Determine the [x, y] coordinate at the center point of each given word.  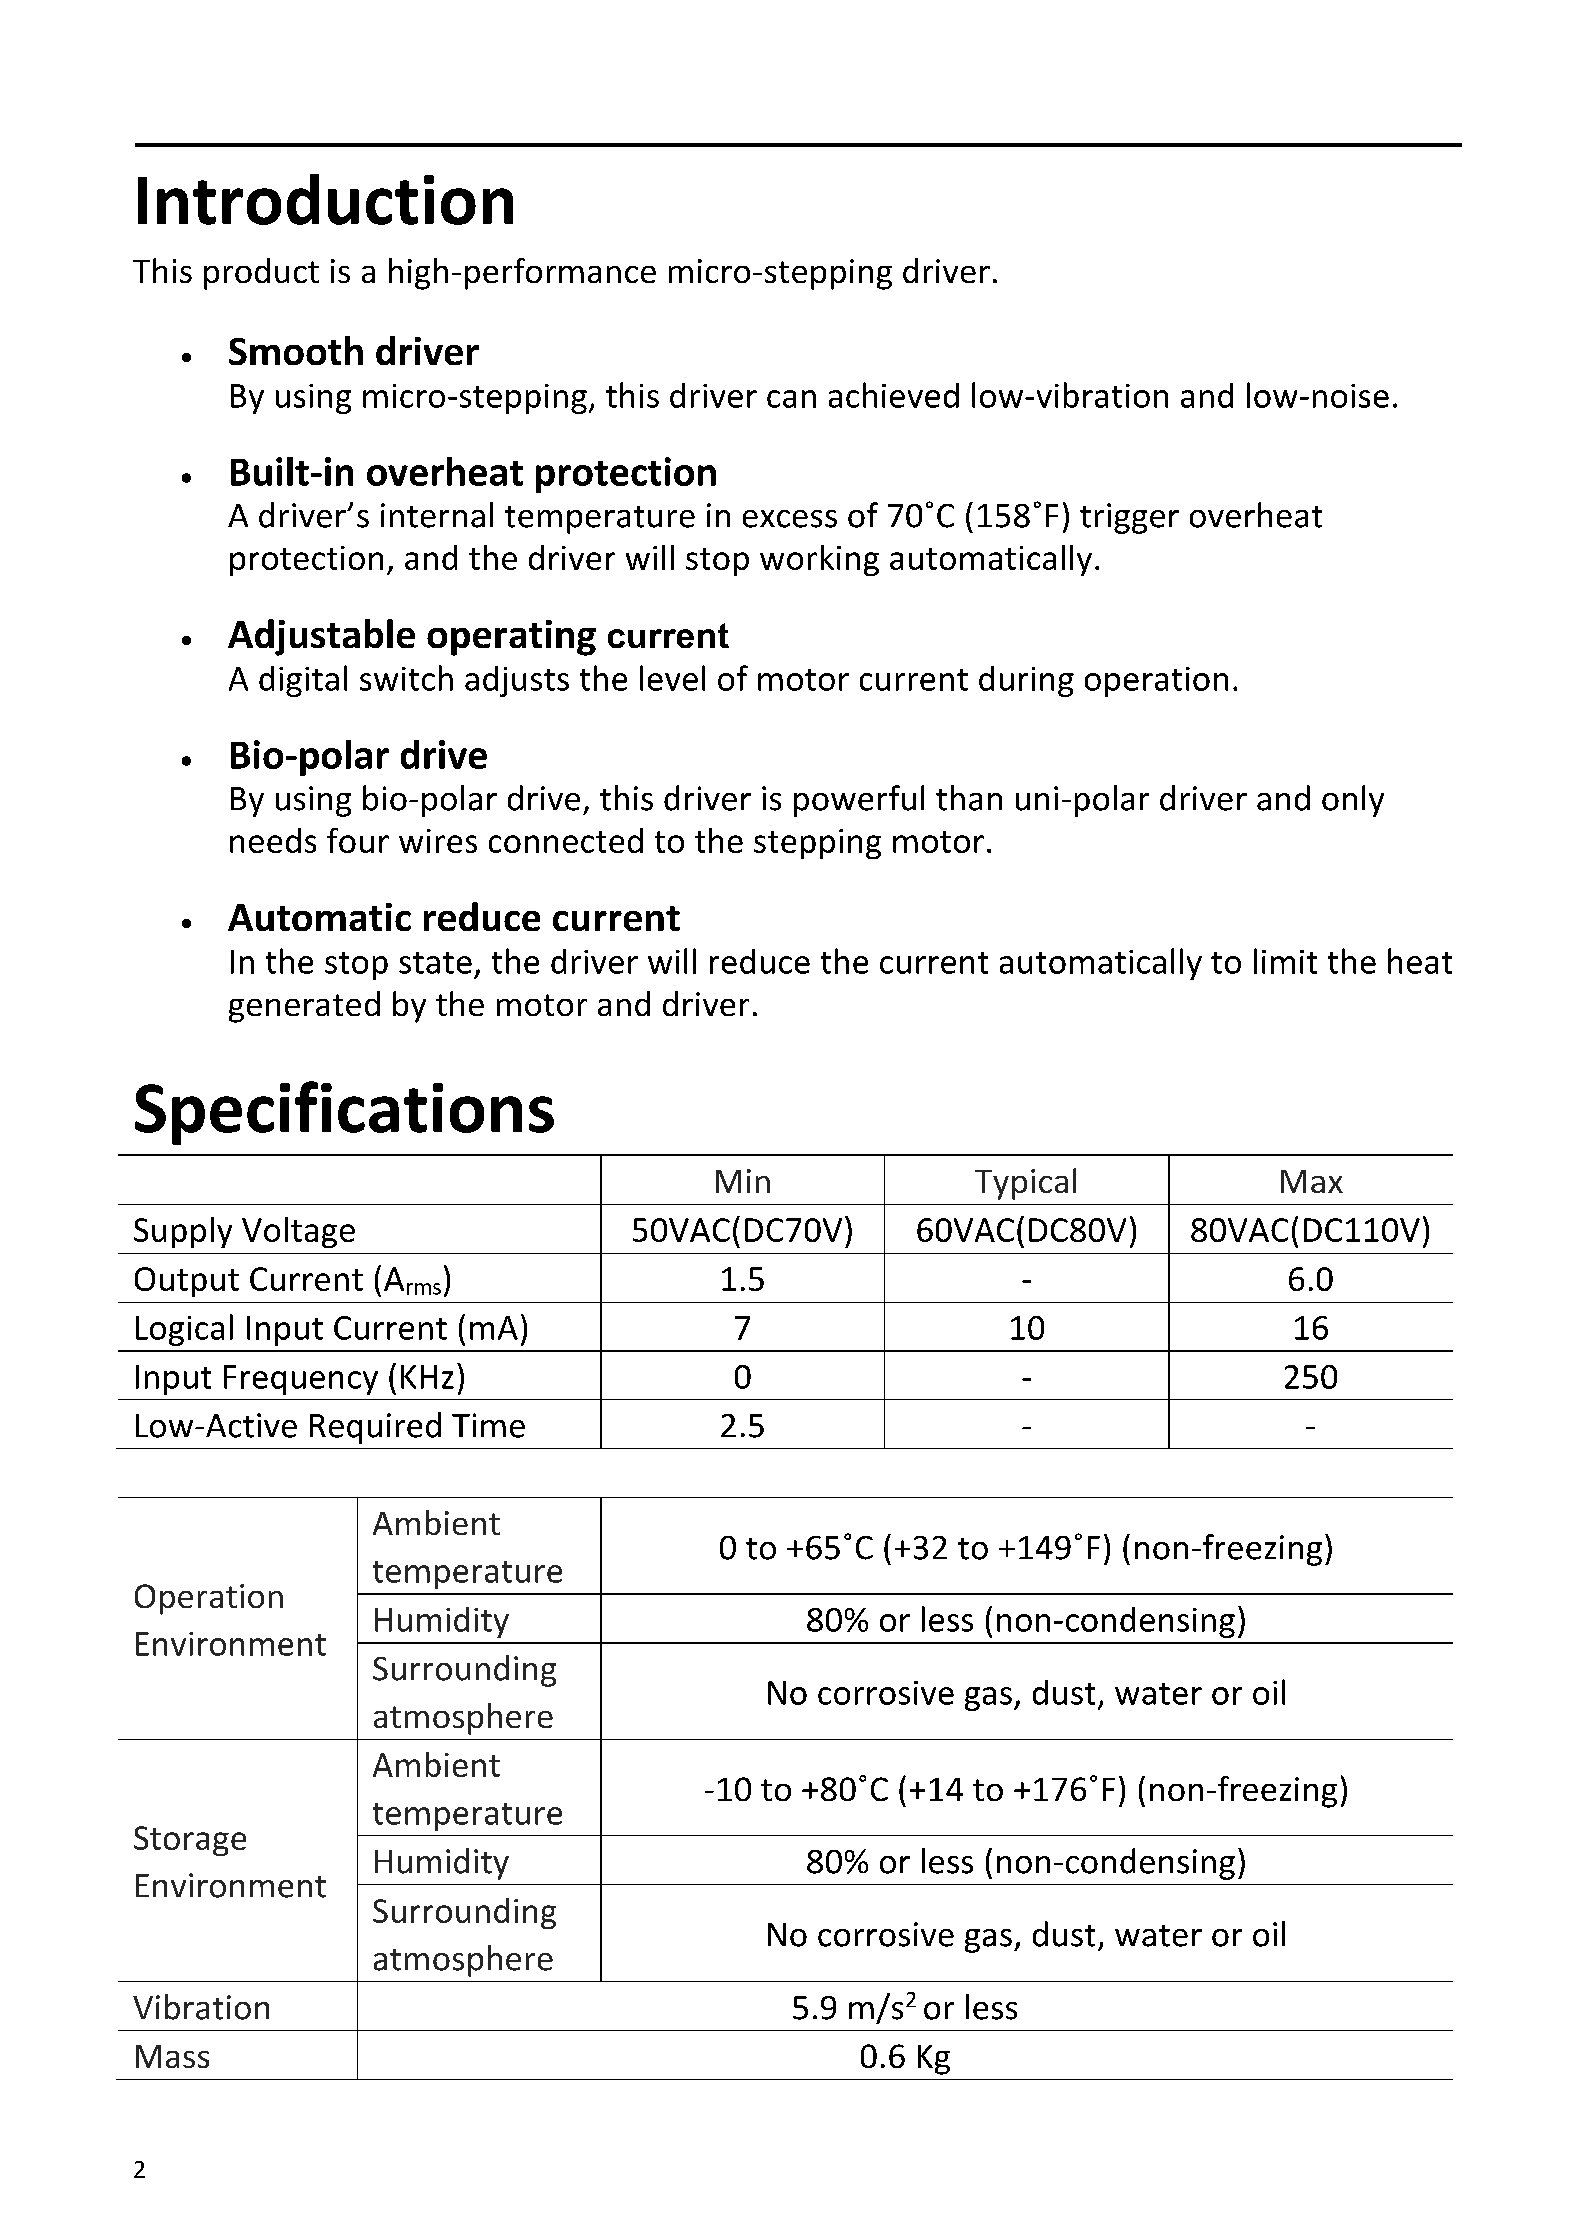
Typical [1025, 1184]
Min [743, 1181]
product [261, 274]
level [672, 678]
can [791, 399]
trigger [1129, 518]
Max [1312, 1181]
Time [488, 1425]
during [1026, 681]
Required [375, 1428]
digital [303, 681]
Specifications [344, 1113]
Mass [172, 2056]
